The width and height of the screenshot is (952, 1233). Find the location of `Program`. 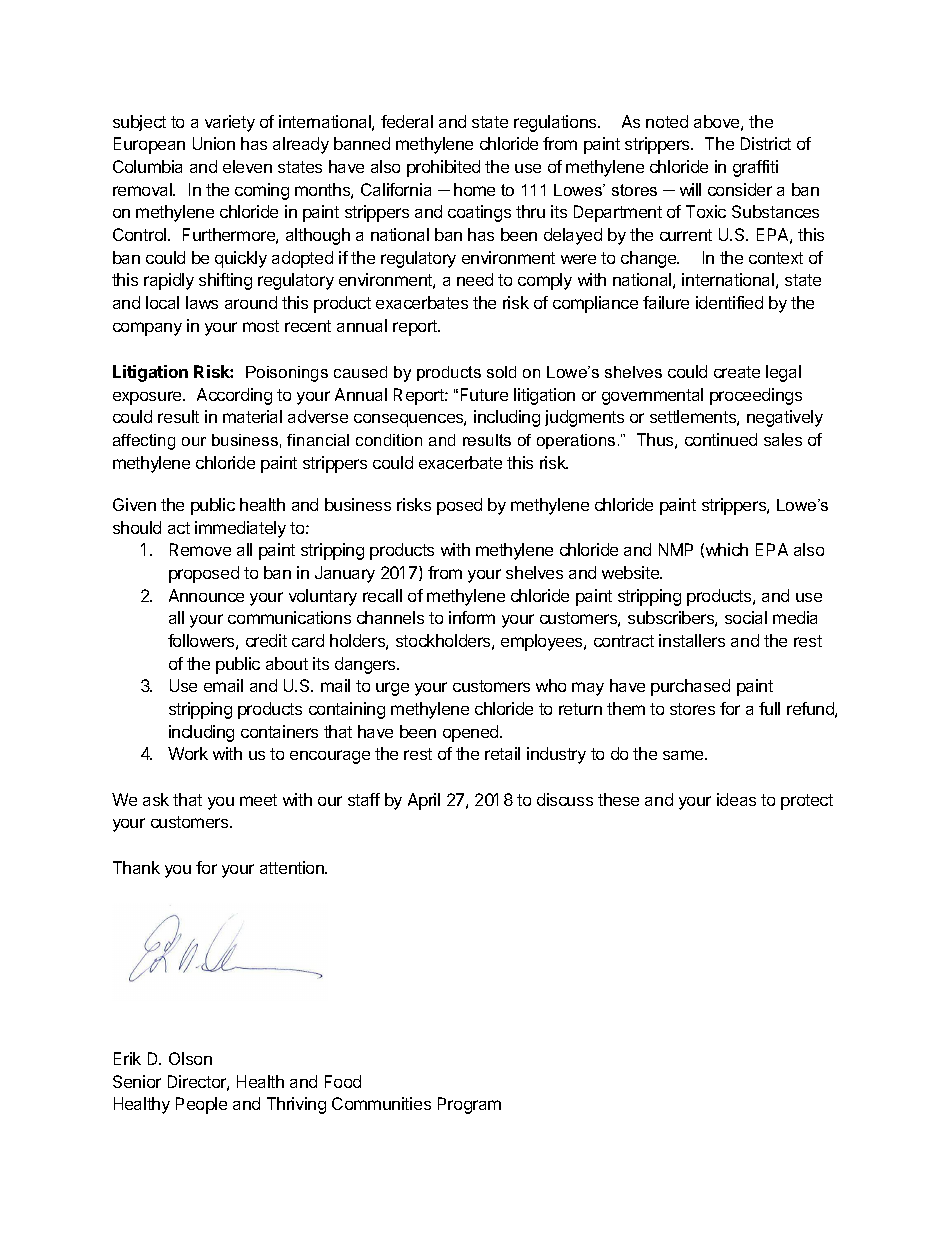

Program is located at coordinates (469, 1105).
